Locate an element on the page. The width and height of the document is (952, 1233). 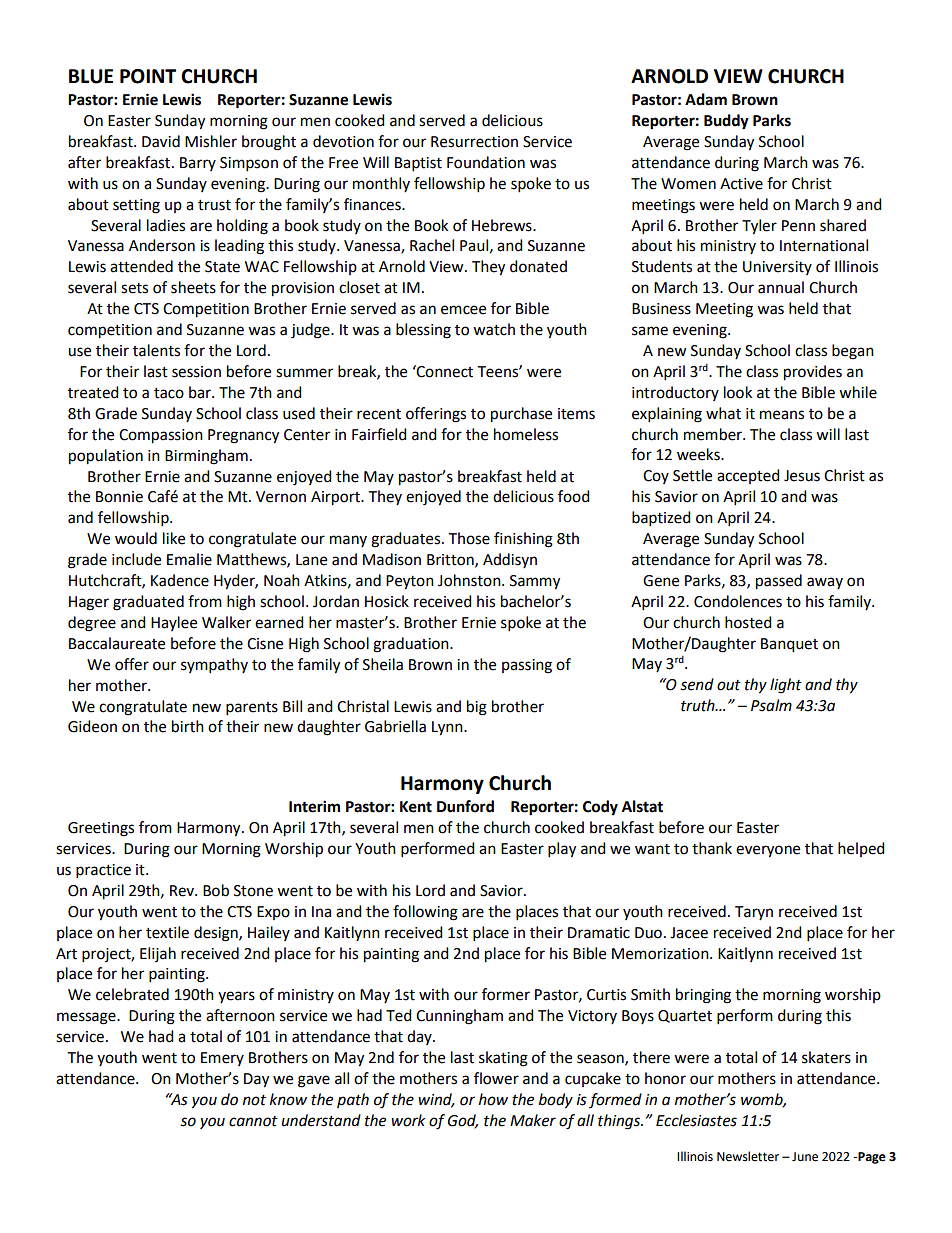
session is located at coordinates (196, 372).
